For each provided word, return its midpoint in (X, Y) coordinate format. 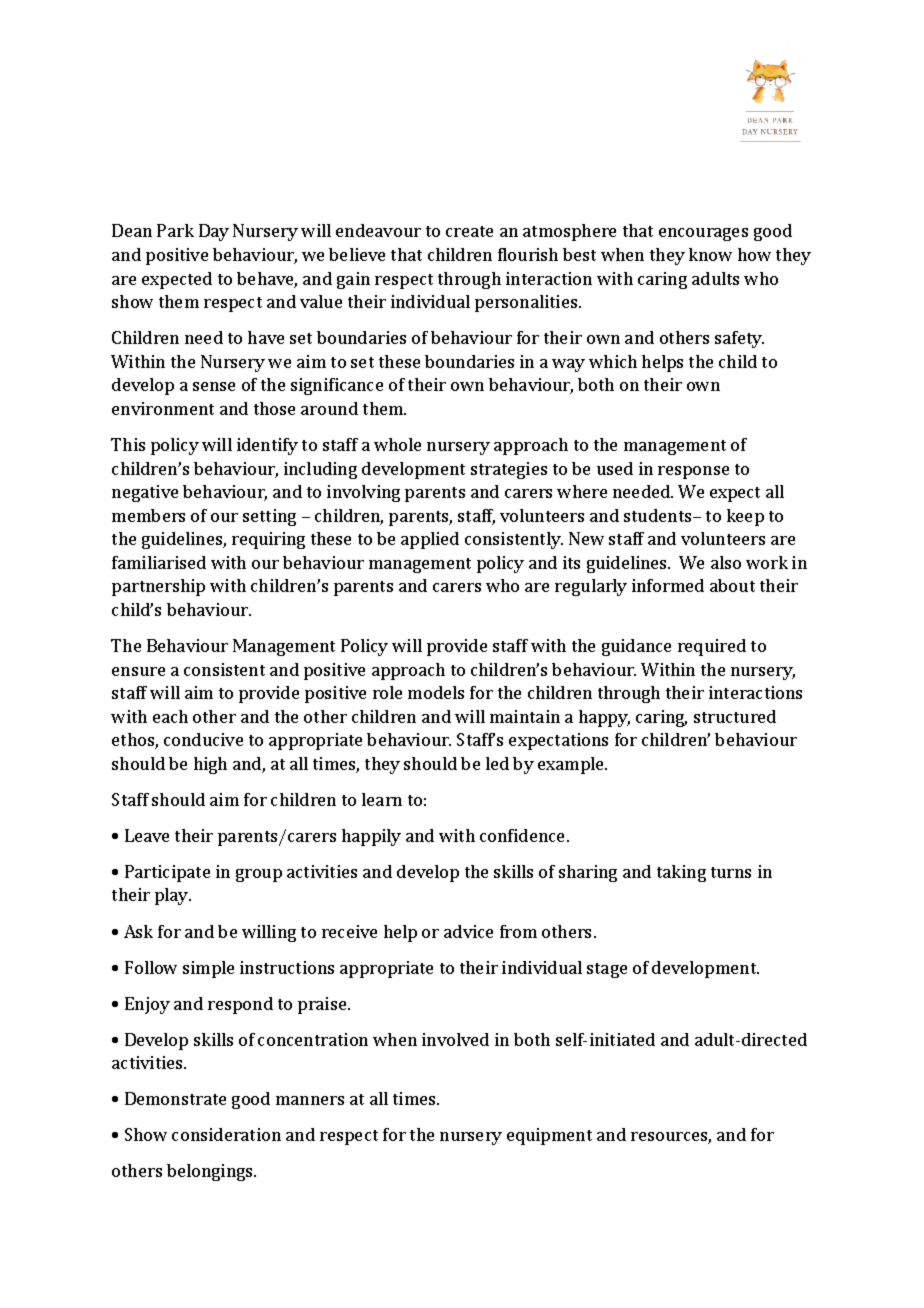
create (469, 231)
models (436, 692)
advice (468, 931)
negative (145, 493)
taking (681, 873)
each (170, 716)
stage (607, 970)
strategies (509, 470)
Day (214, 232)
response (693, 472)
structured (735, 716)
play (173, 896)
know (710, 254)
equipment (549, 1136)
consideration (226, 1134)
